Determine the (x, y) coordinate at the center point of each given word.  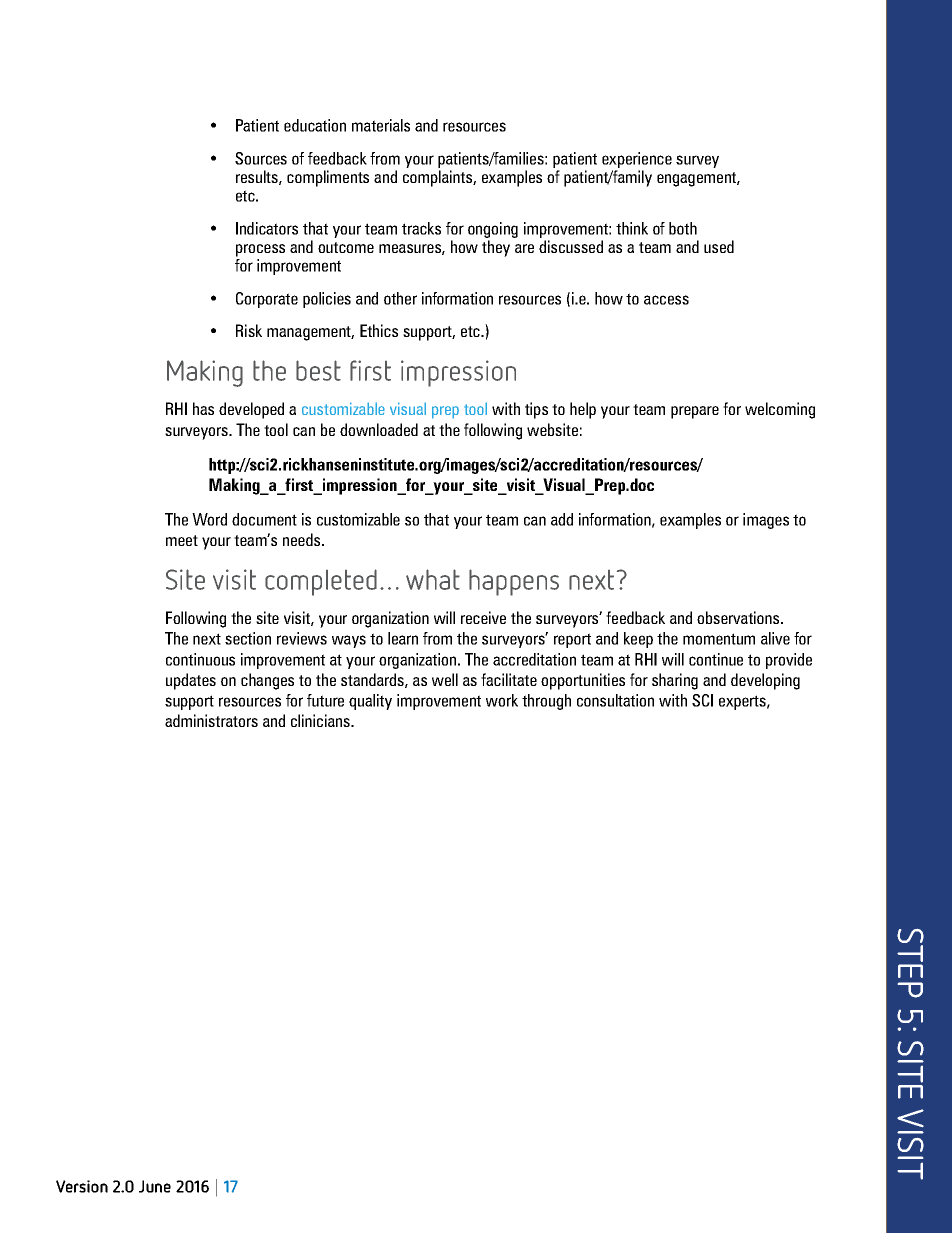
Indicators (267, 228)
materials (381, 125)
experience (637, 160)
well (445, 679)
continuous (200, 659)
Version (82, 1186)
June (155, 1186)
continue (716, 659)
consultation (615, 700)
